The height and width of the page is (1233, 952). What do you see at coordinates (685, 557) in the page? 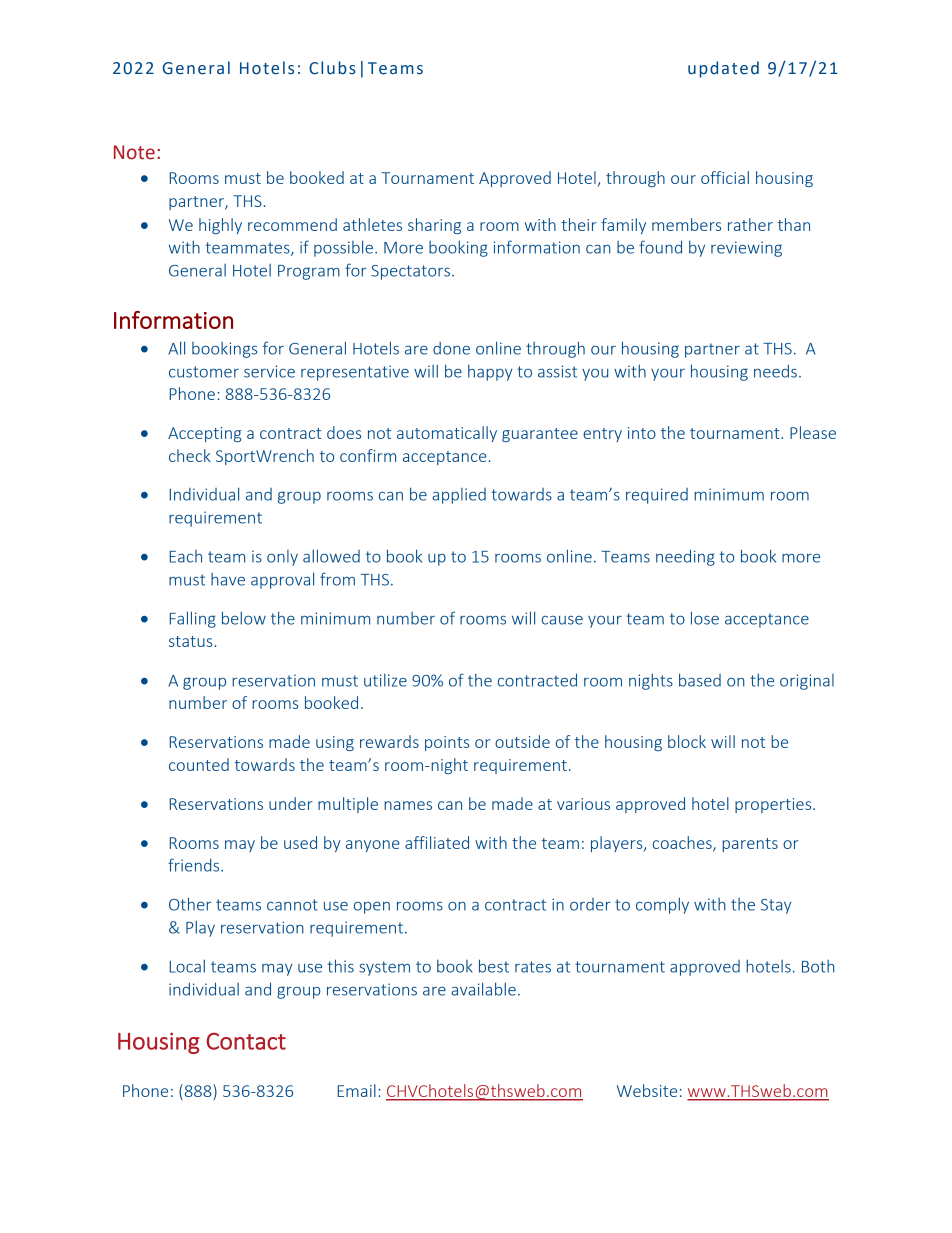
I see `needing` at bounding box center [685, 557].
